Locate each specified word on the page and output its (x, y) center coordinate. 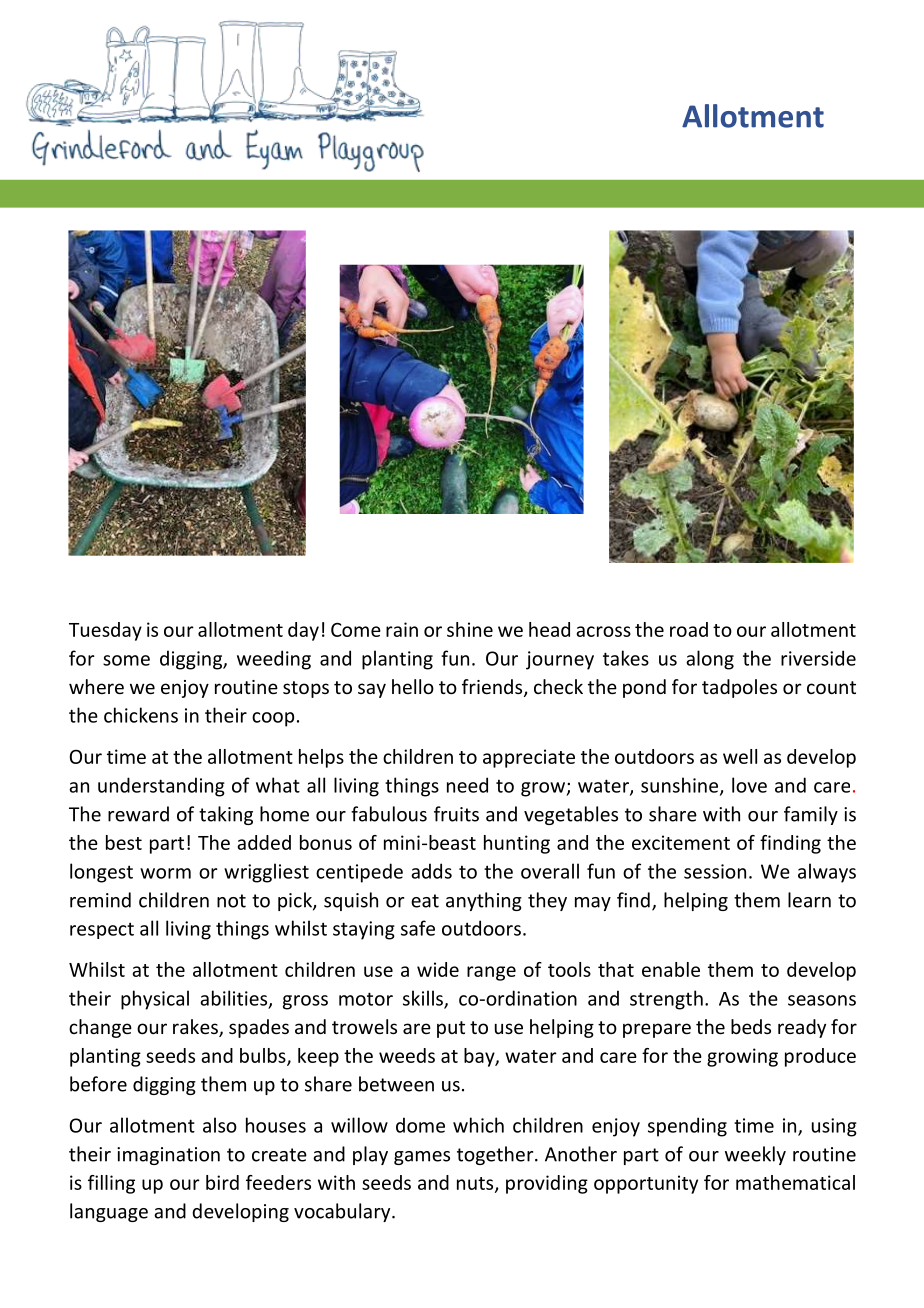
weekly (755, 1155)
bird (222, 1182)
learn (809, 900)
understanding (161, 787)
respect (102, 930)
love (749, 785)
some (126, 660)
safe (418, 928)
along (710, 660)
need (467, 785)
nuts (476, 1184)
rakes (196, 1028)
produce (820, 1057)
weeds (407, 1055)
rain (402, 629)
